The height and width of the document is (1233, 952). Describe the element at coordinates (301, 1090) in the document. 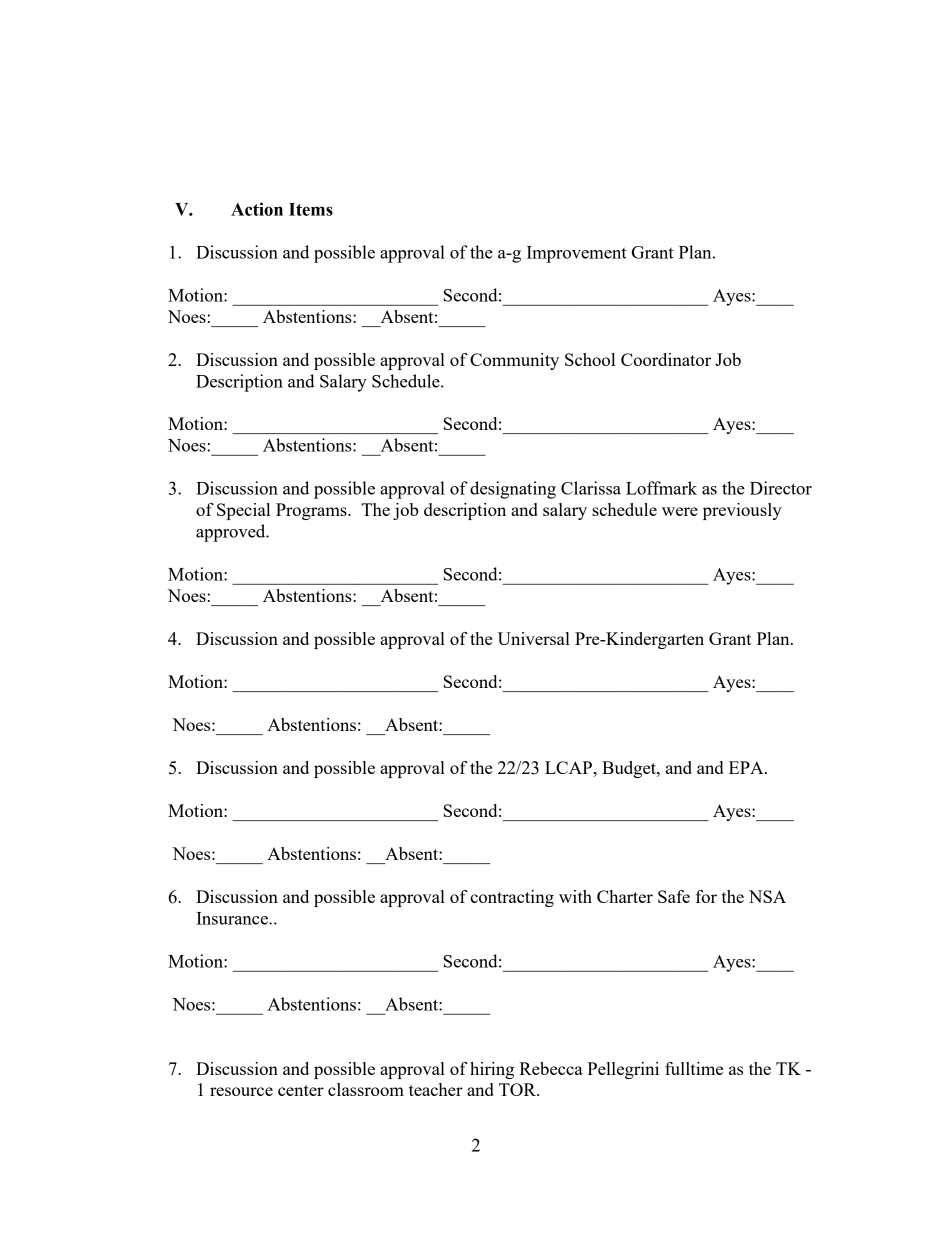

I see `center` at that location.
